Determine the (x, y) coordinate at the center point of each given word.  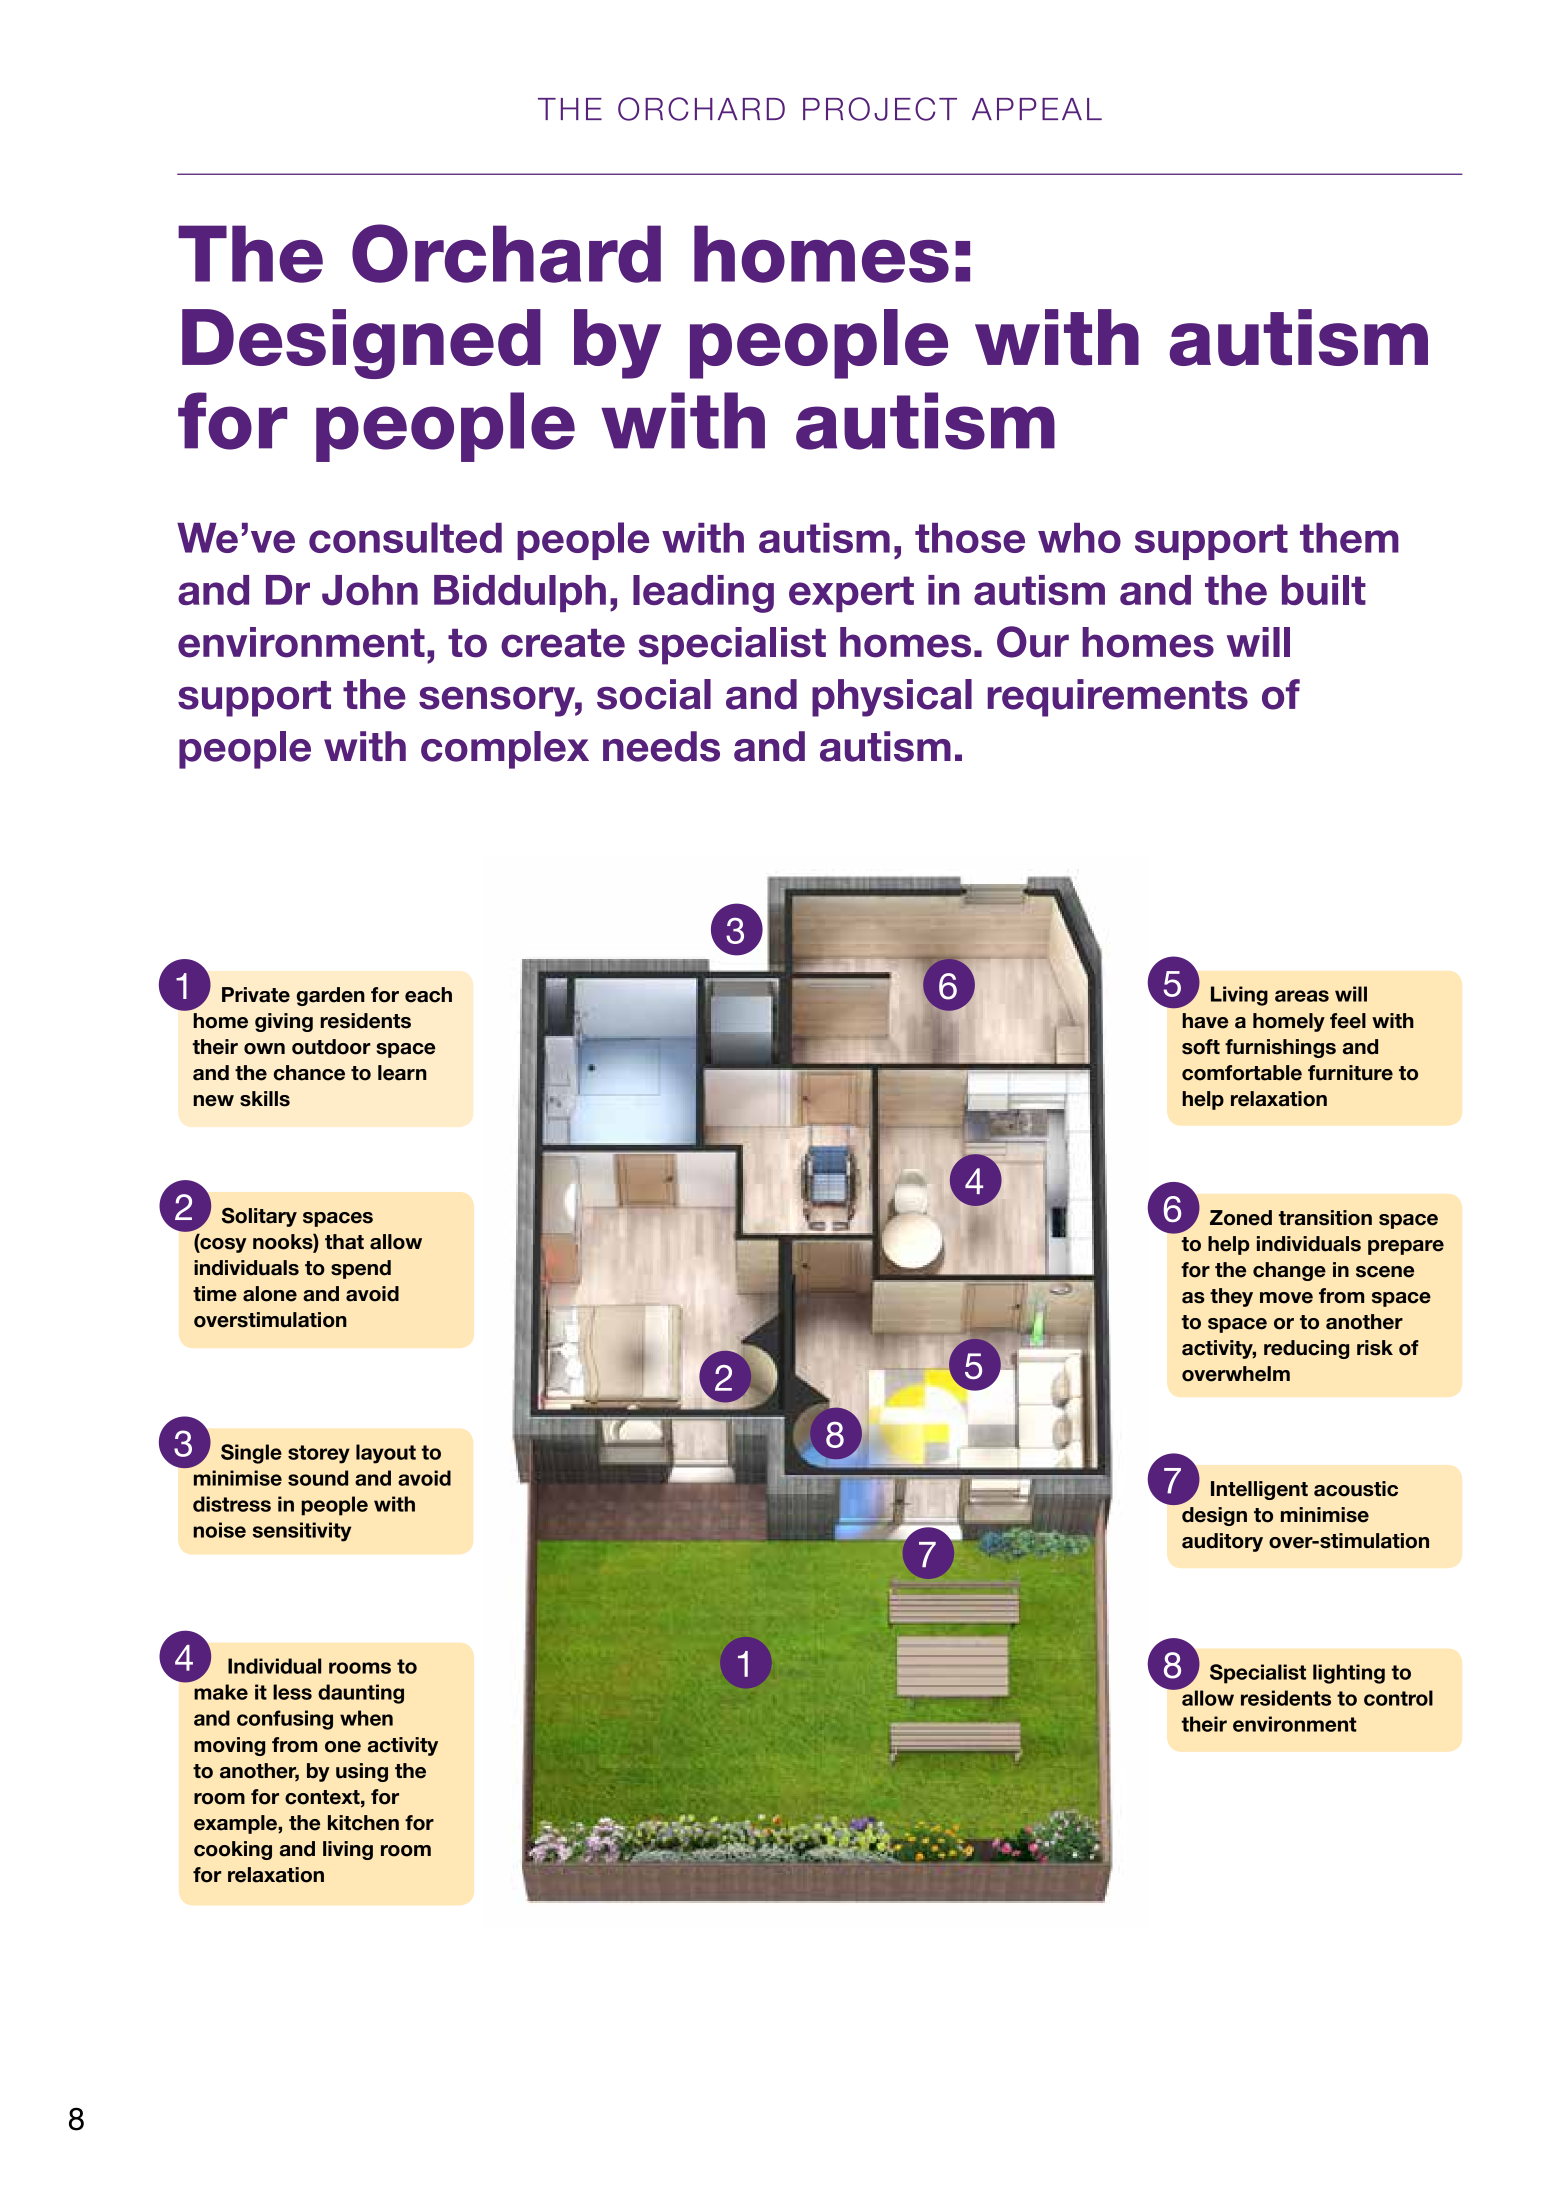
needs (661, 746)
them (1349, 538)
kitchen (363, 1823)
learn (402, 1073)
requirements (1118, 698)
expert (851, 594)
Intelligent (1259, 1490)
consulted (405, 537)
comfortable (1242, 1073)
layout (386, 1454)
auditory (1222, 1542)
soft (1201, 1047)
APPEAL (1037, 109)
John (370, 590)
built (1324, 590)
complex (505, 750)
